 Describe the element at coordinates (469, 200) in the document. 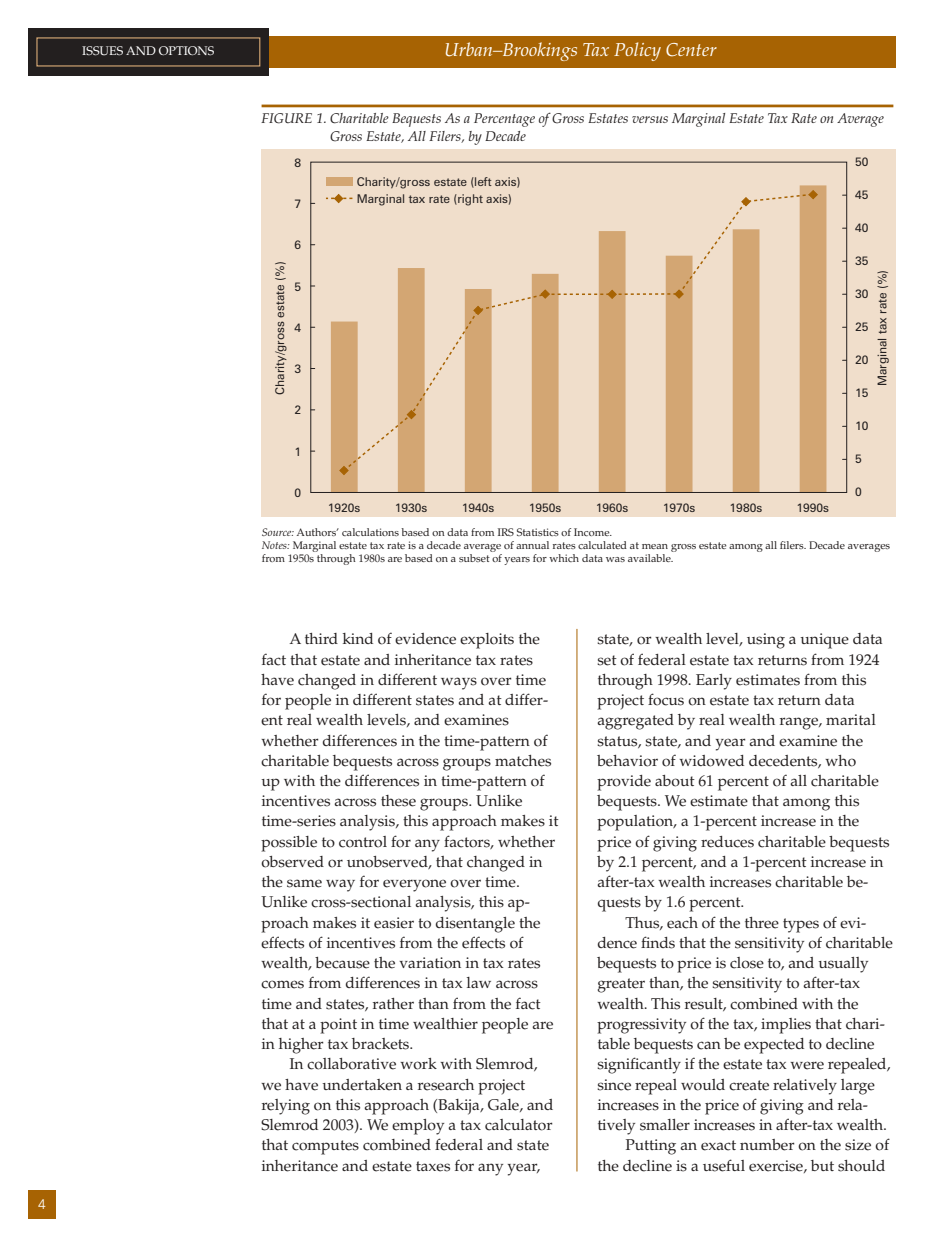

I see `right` at that location.
